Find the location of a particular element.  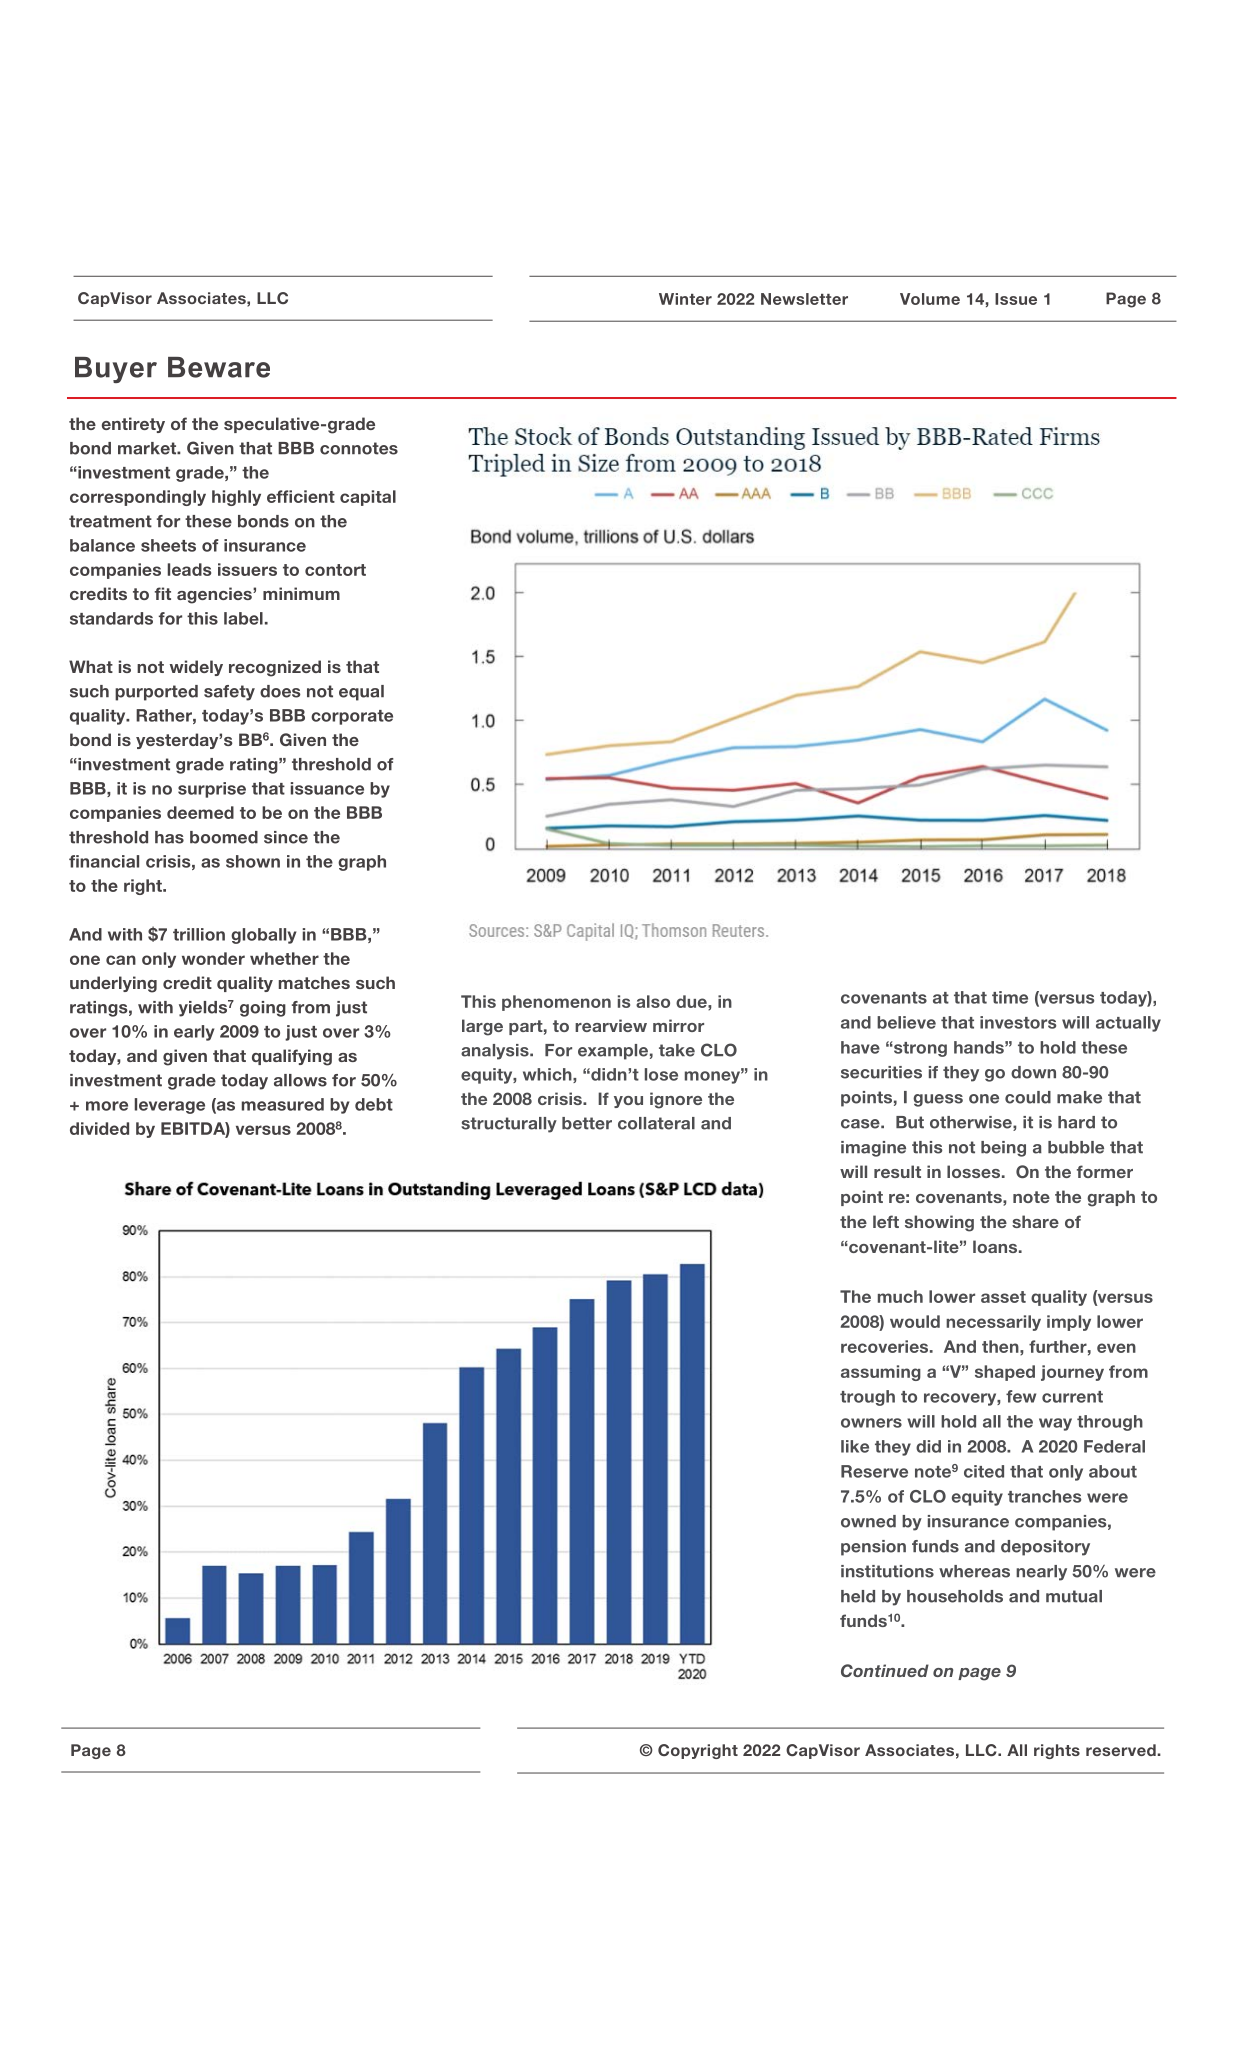

wonder is located at coordinates (213, 958).
